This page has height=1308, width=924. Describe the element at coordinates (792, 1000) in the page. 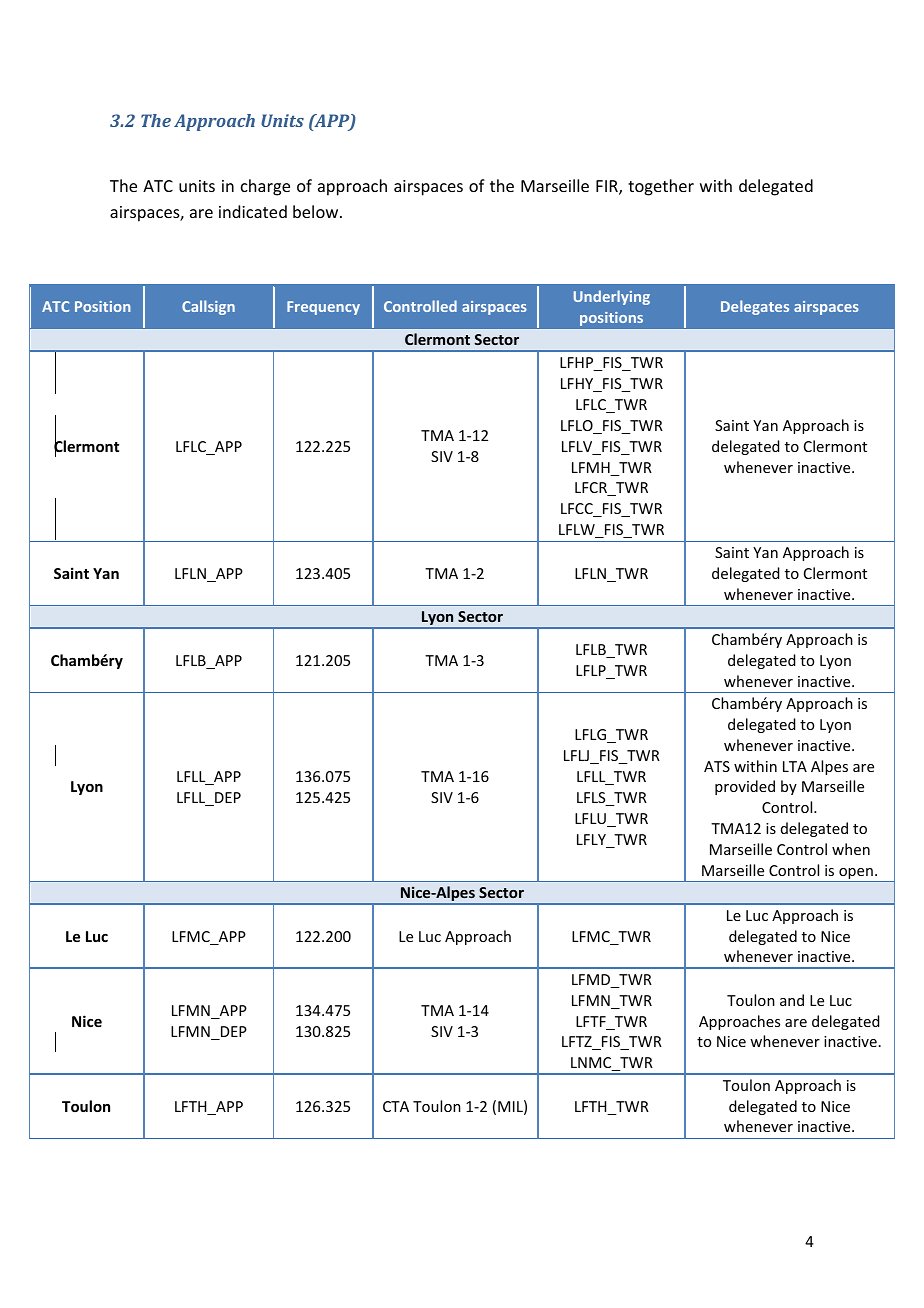

I see `and` at that location.
